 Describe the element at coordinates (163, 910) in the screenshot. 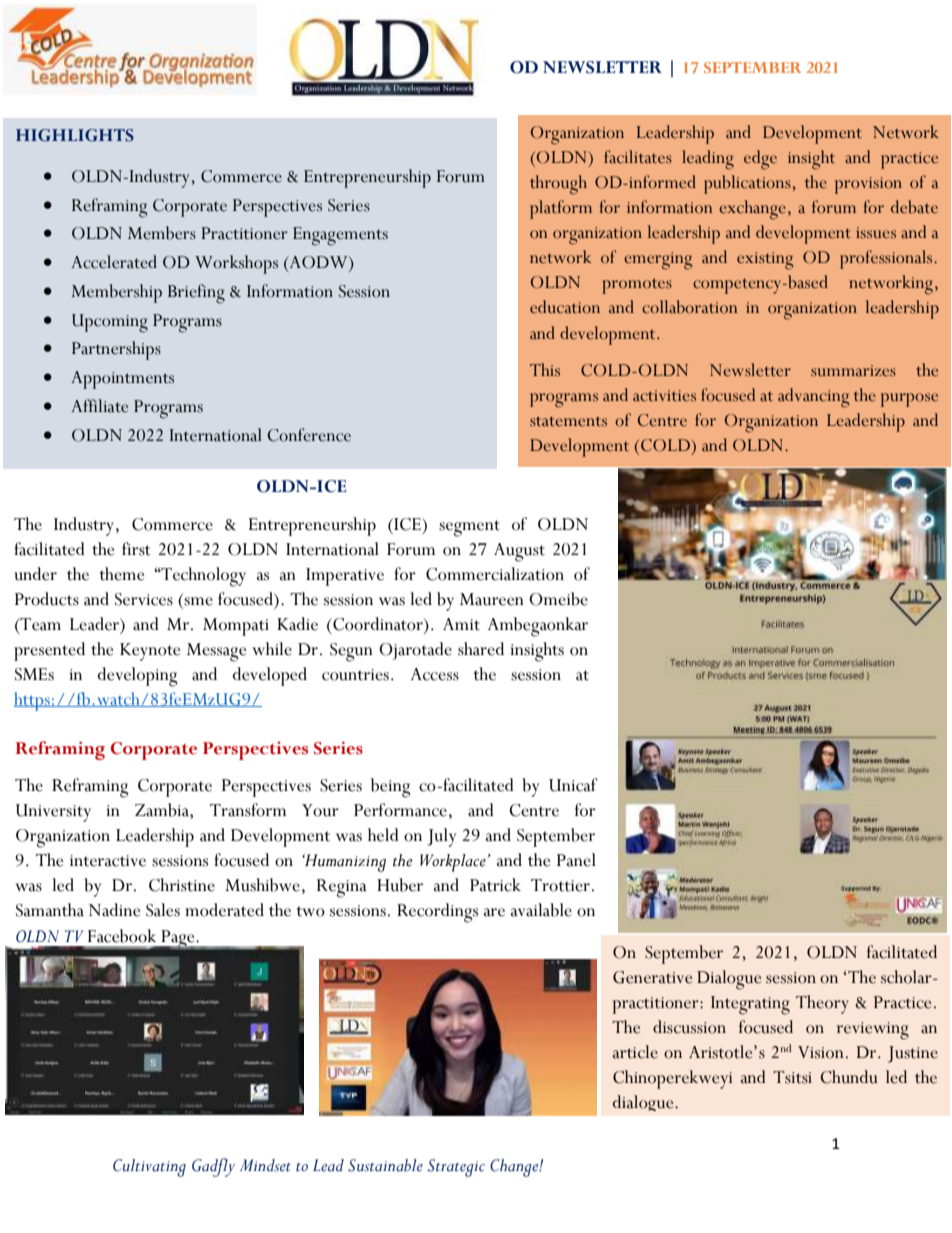

I see `Sales` at that location.
